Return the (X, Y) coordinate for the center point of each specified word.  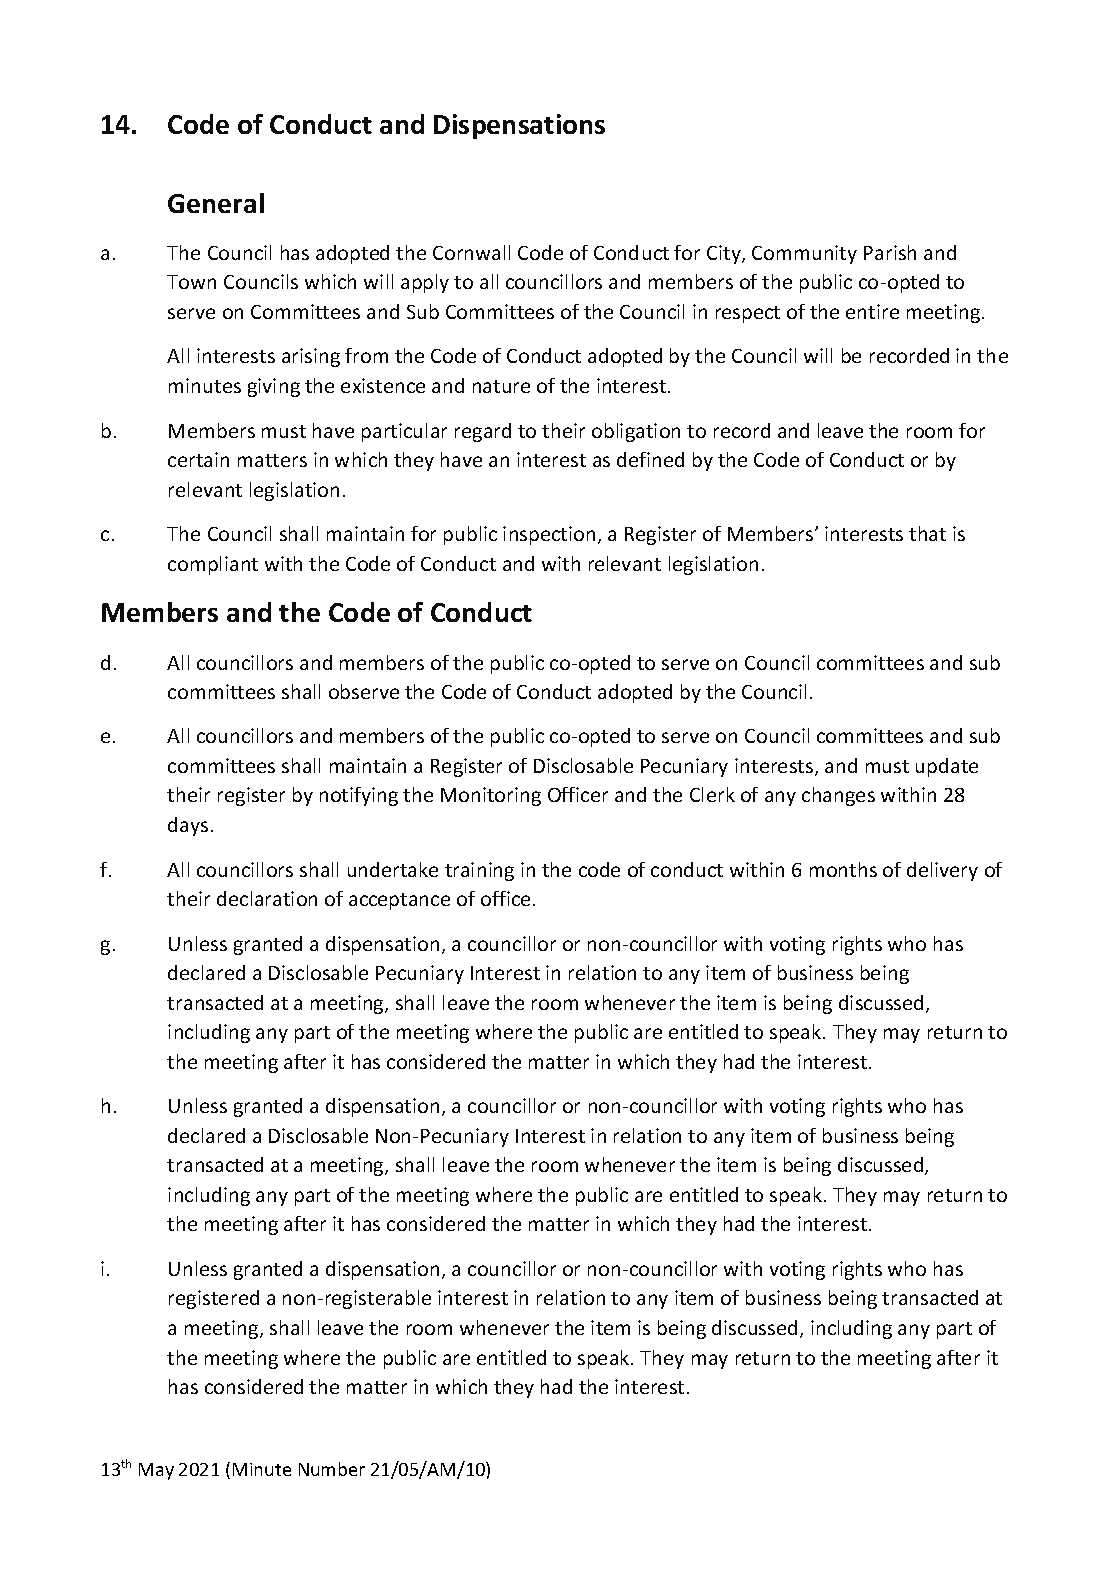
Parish (890, 252)
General (216, 203)
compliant (213, 565)
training (479, 871)
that (927, 533)
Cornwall (471, 252)
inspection (549, 535)
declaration (267, 898)
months (843, 869)
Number (332, 1469)
